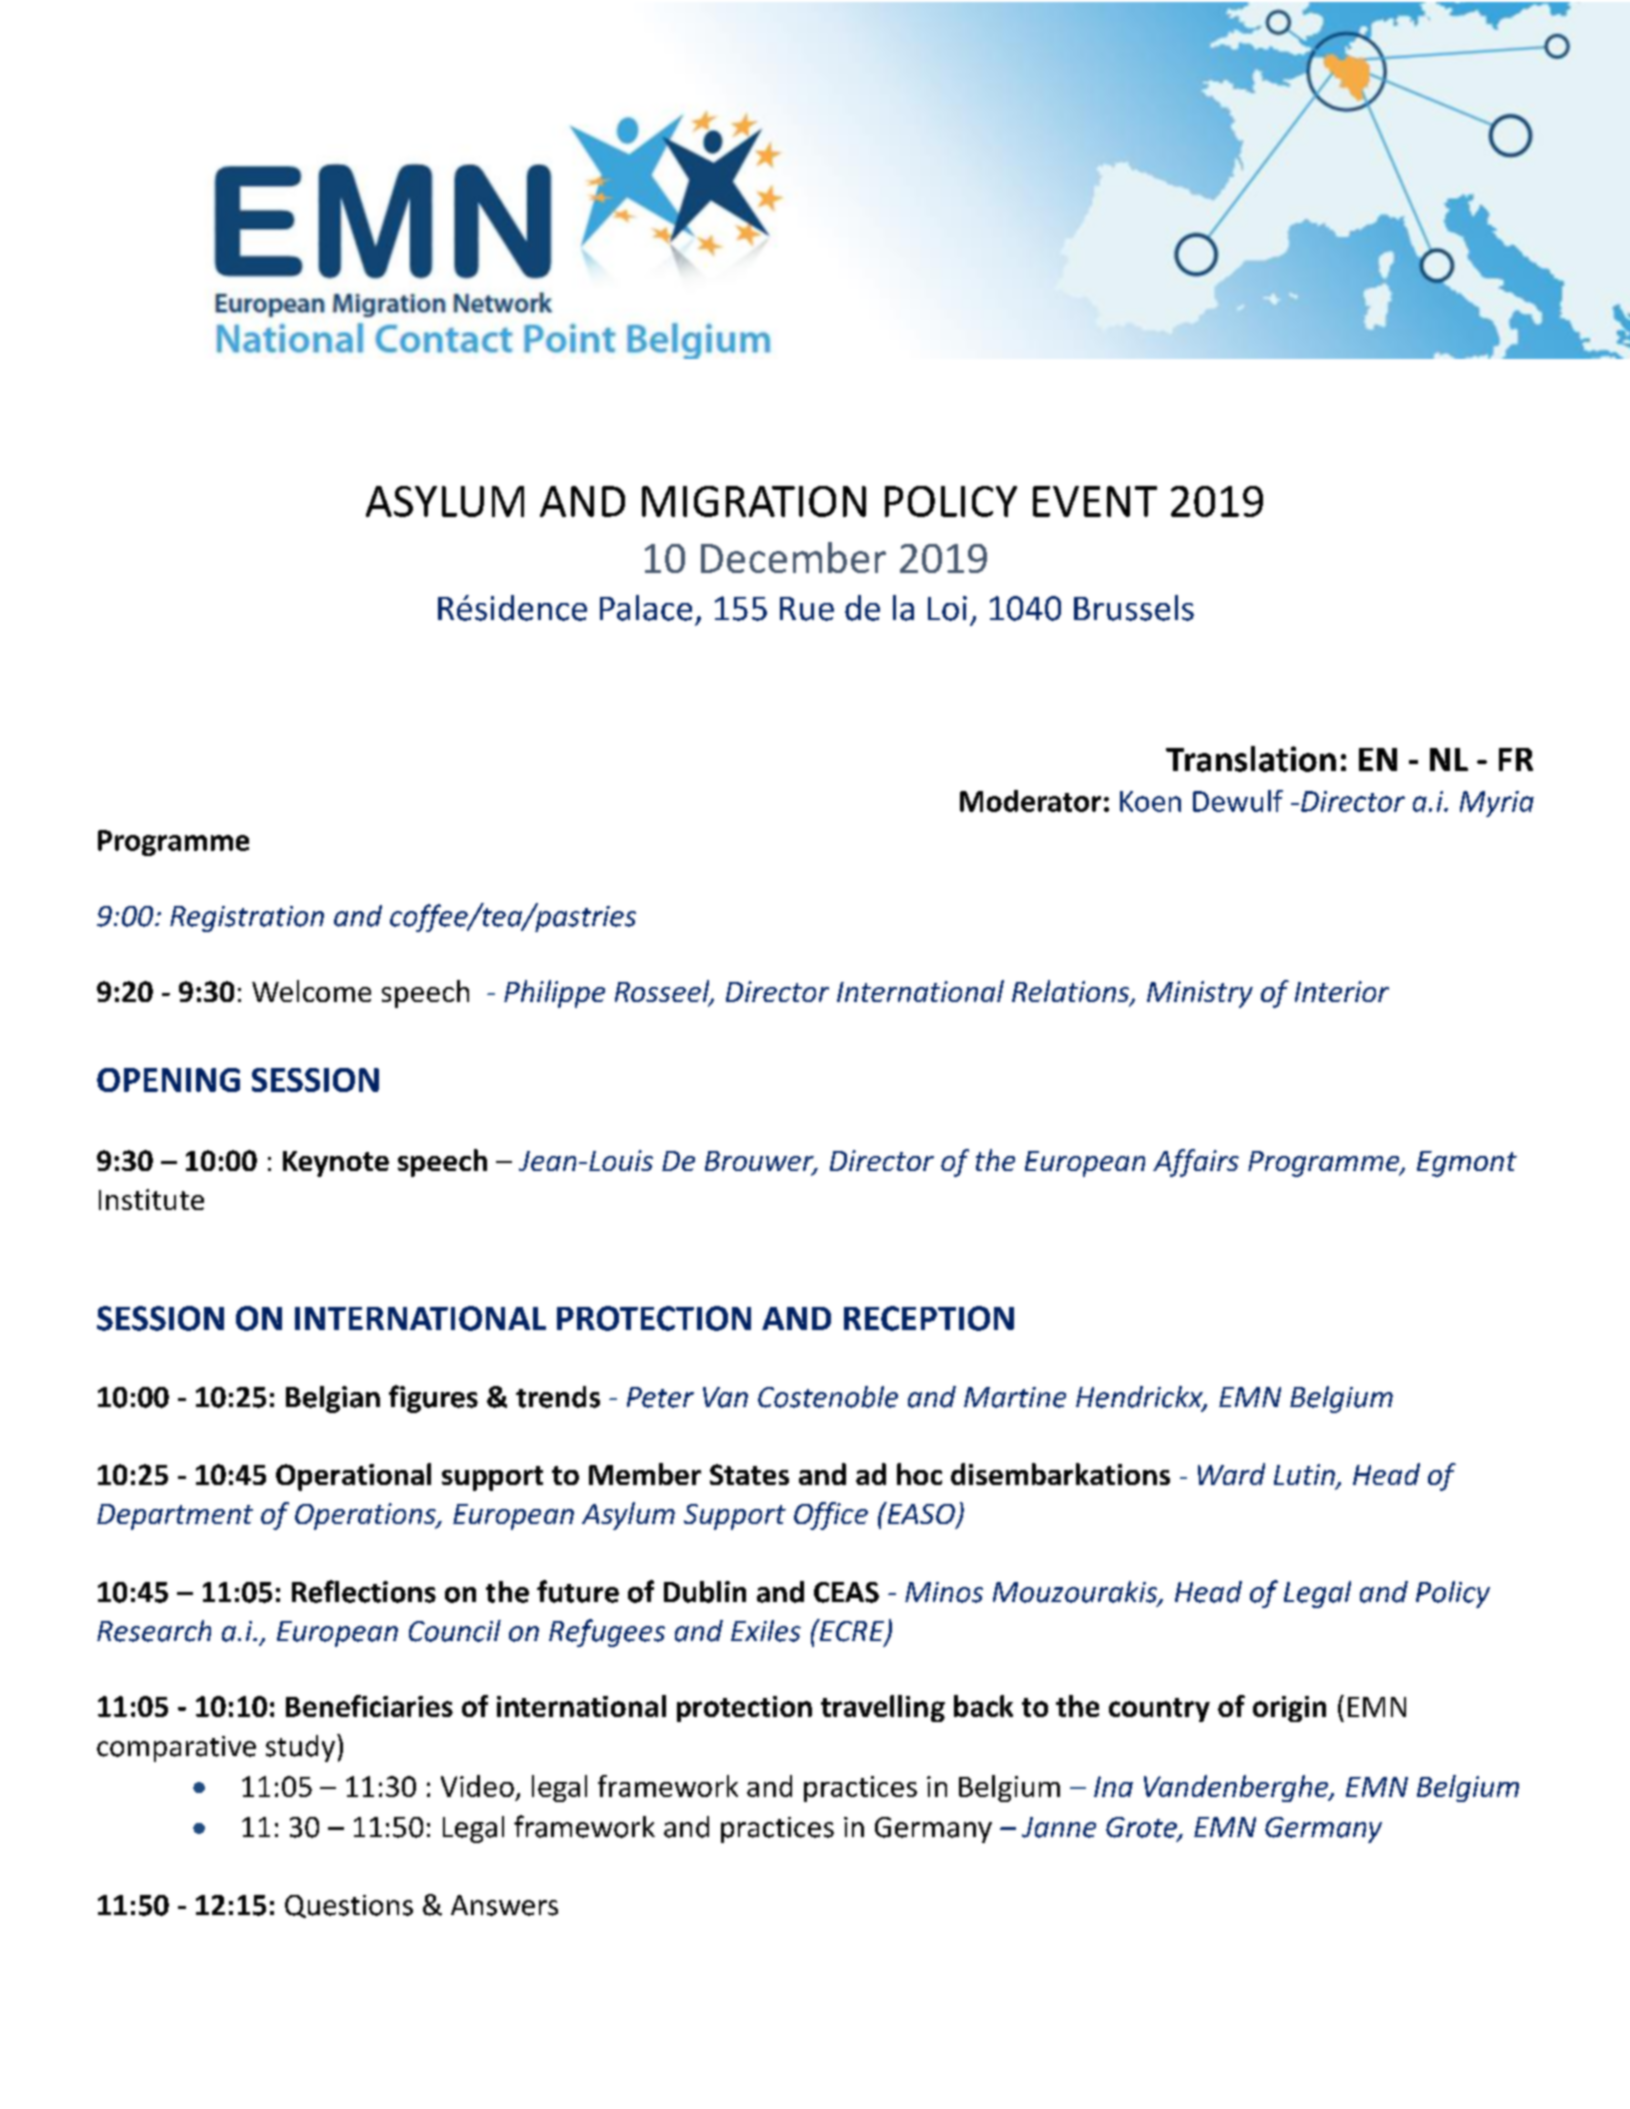 The width and height of the document is (1630, 2109). What do you see at coordinates (349, 1906) in the document?
I see `Questions` at bounding box center [349, 1906].
